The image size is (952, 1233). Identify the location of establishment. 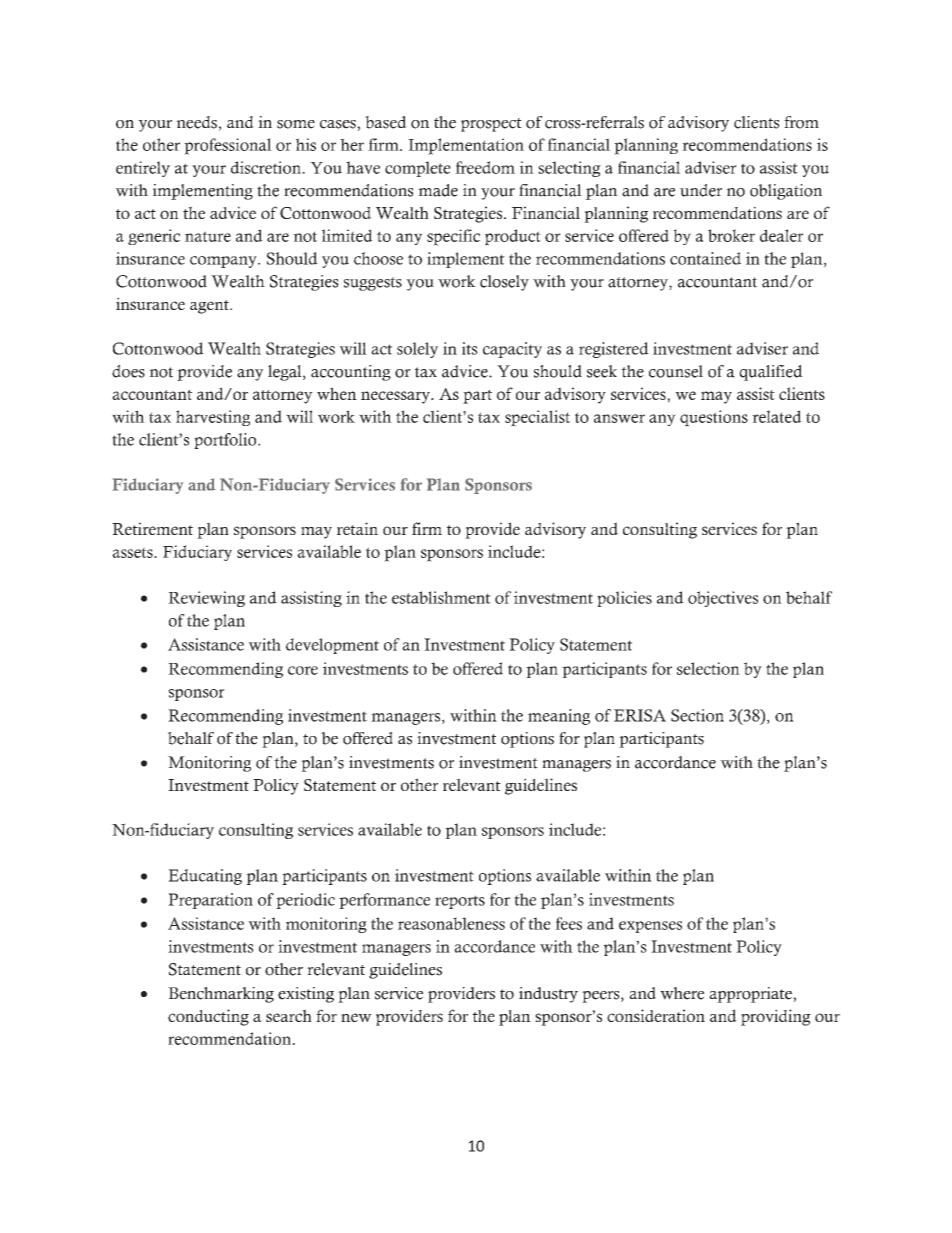
(441, 597).
